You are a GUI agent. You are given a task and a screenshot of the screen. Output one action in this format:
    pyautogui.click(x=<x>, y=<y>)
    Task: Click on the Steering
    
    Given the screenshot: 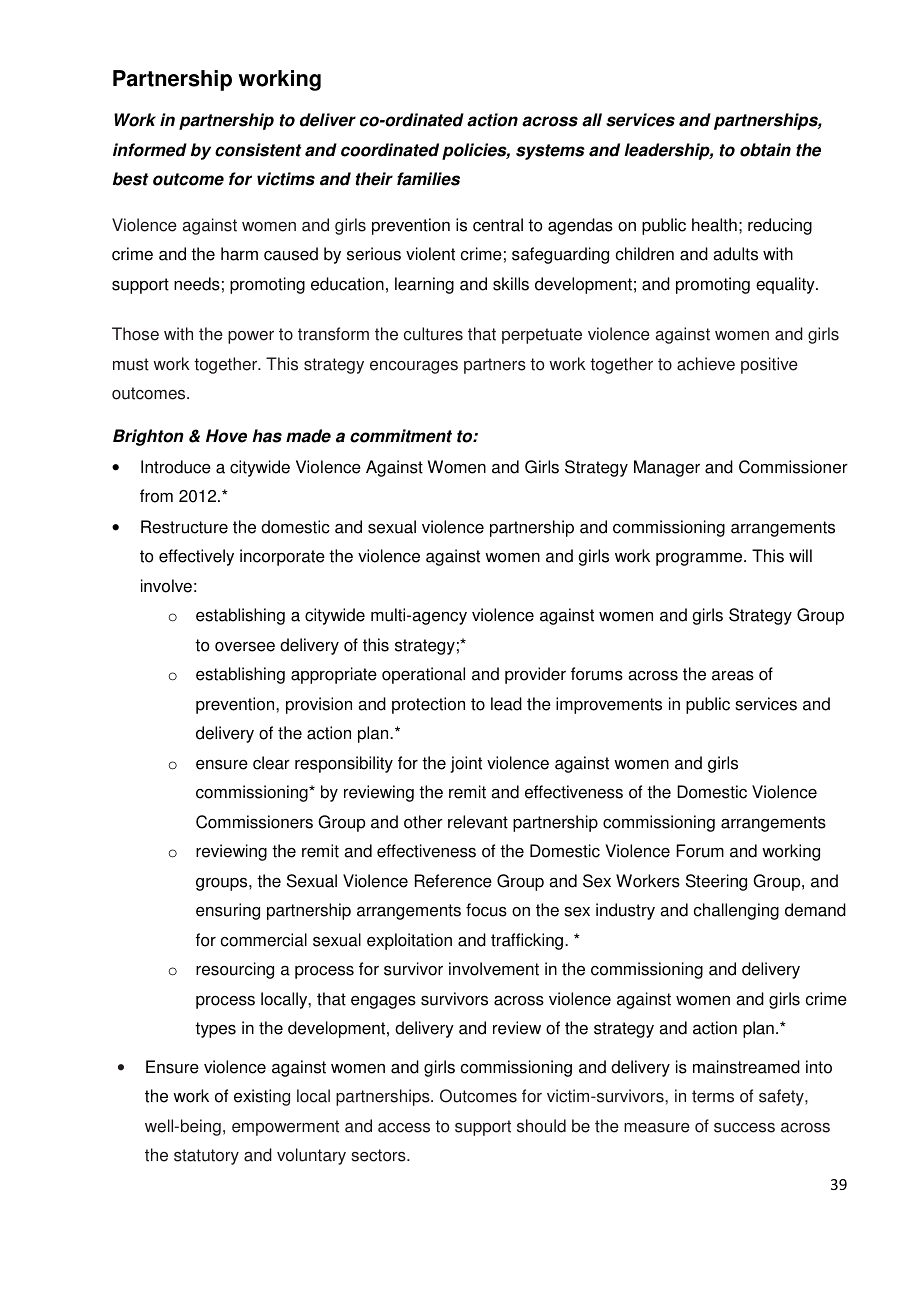 What is the action you would take?
    pyautogui.click(x=716, y=882)
